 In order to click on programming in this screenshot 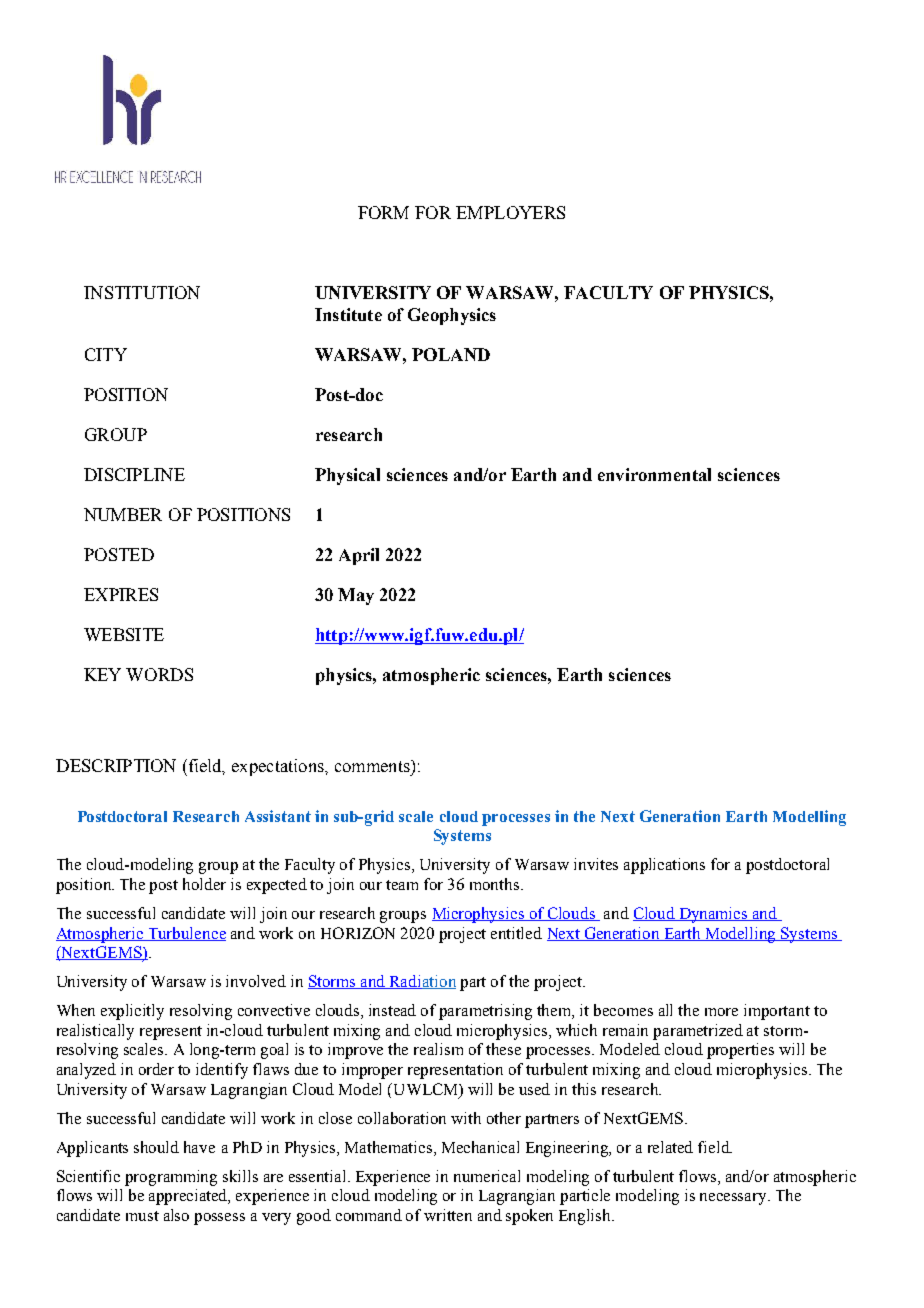, I will do `click(171, 1178)`.
